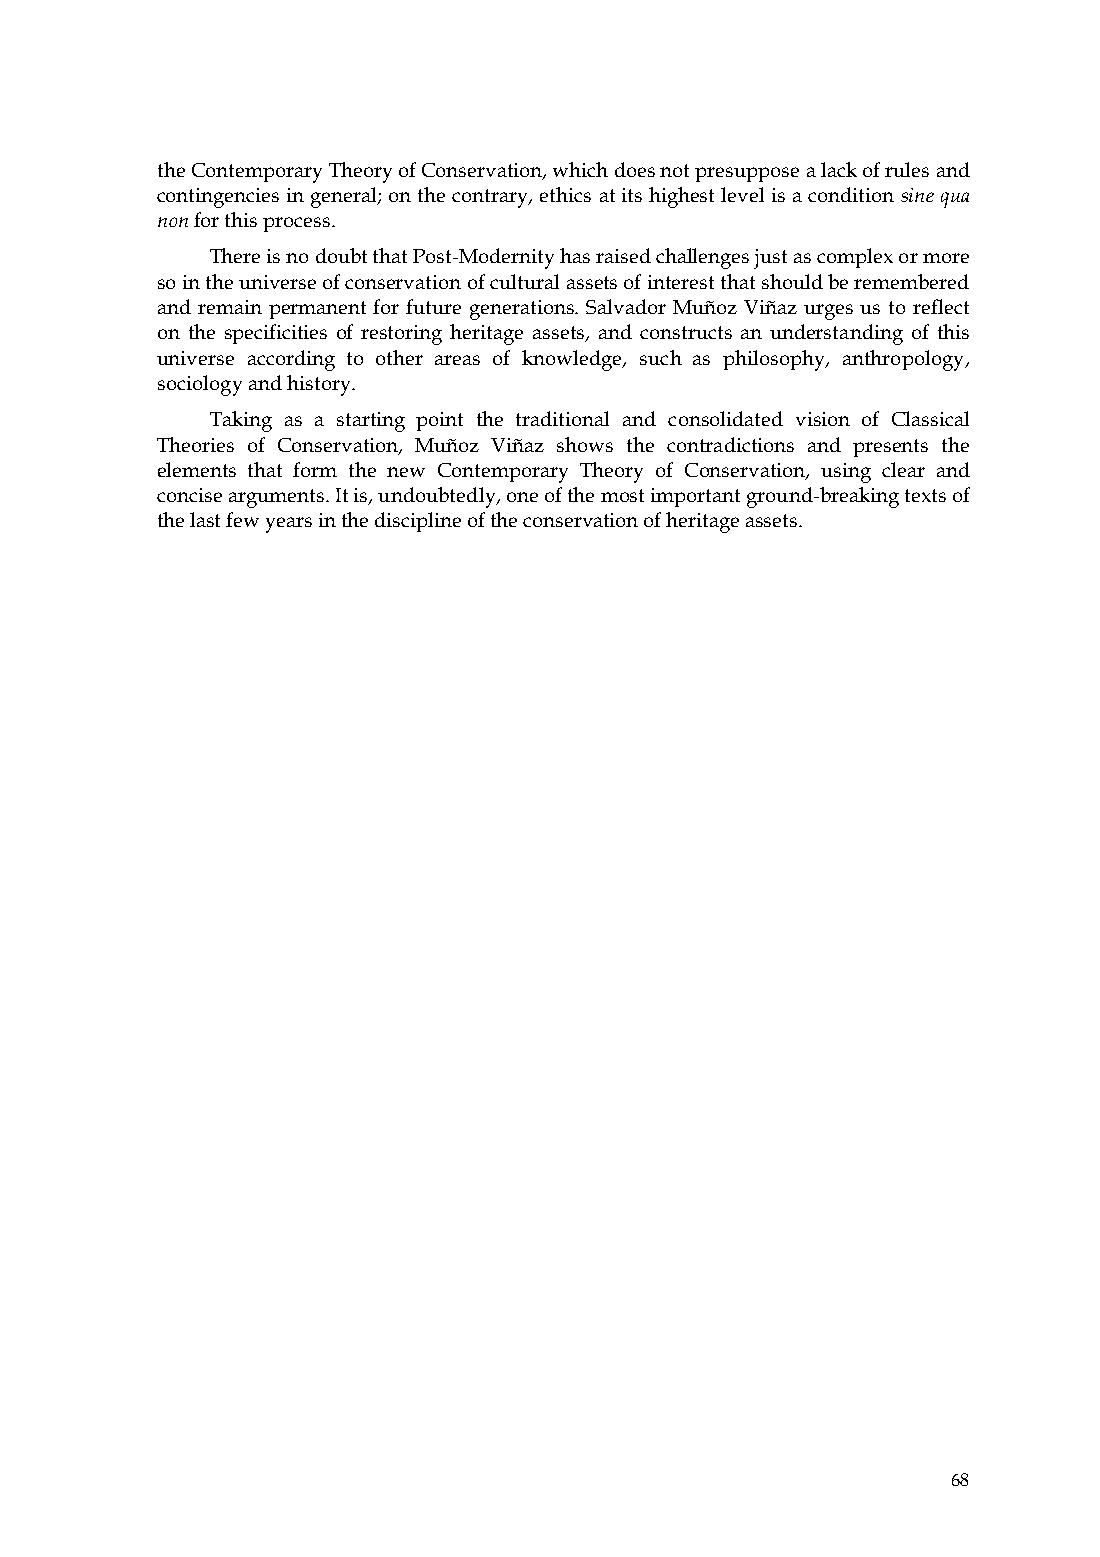  I want to click on lack, so click(839, 169).
